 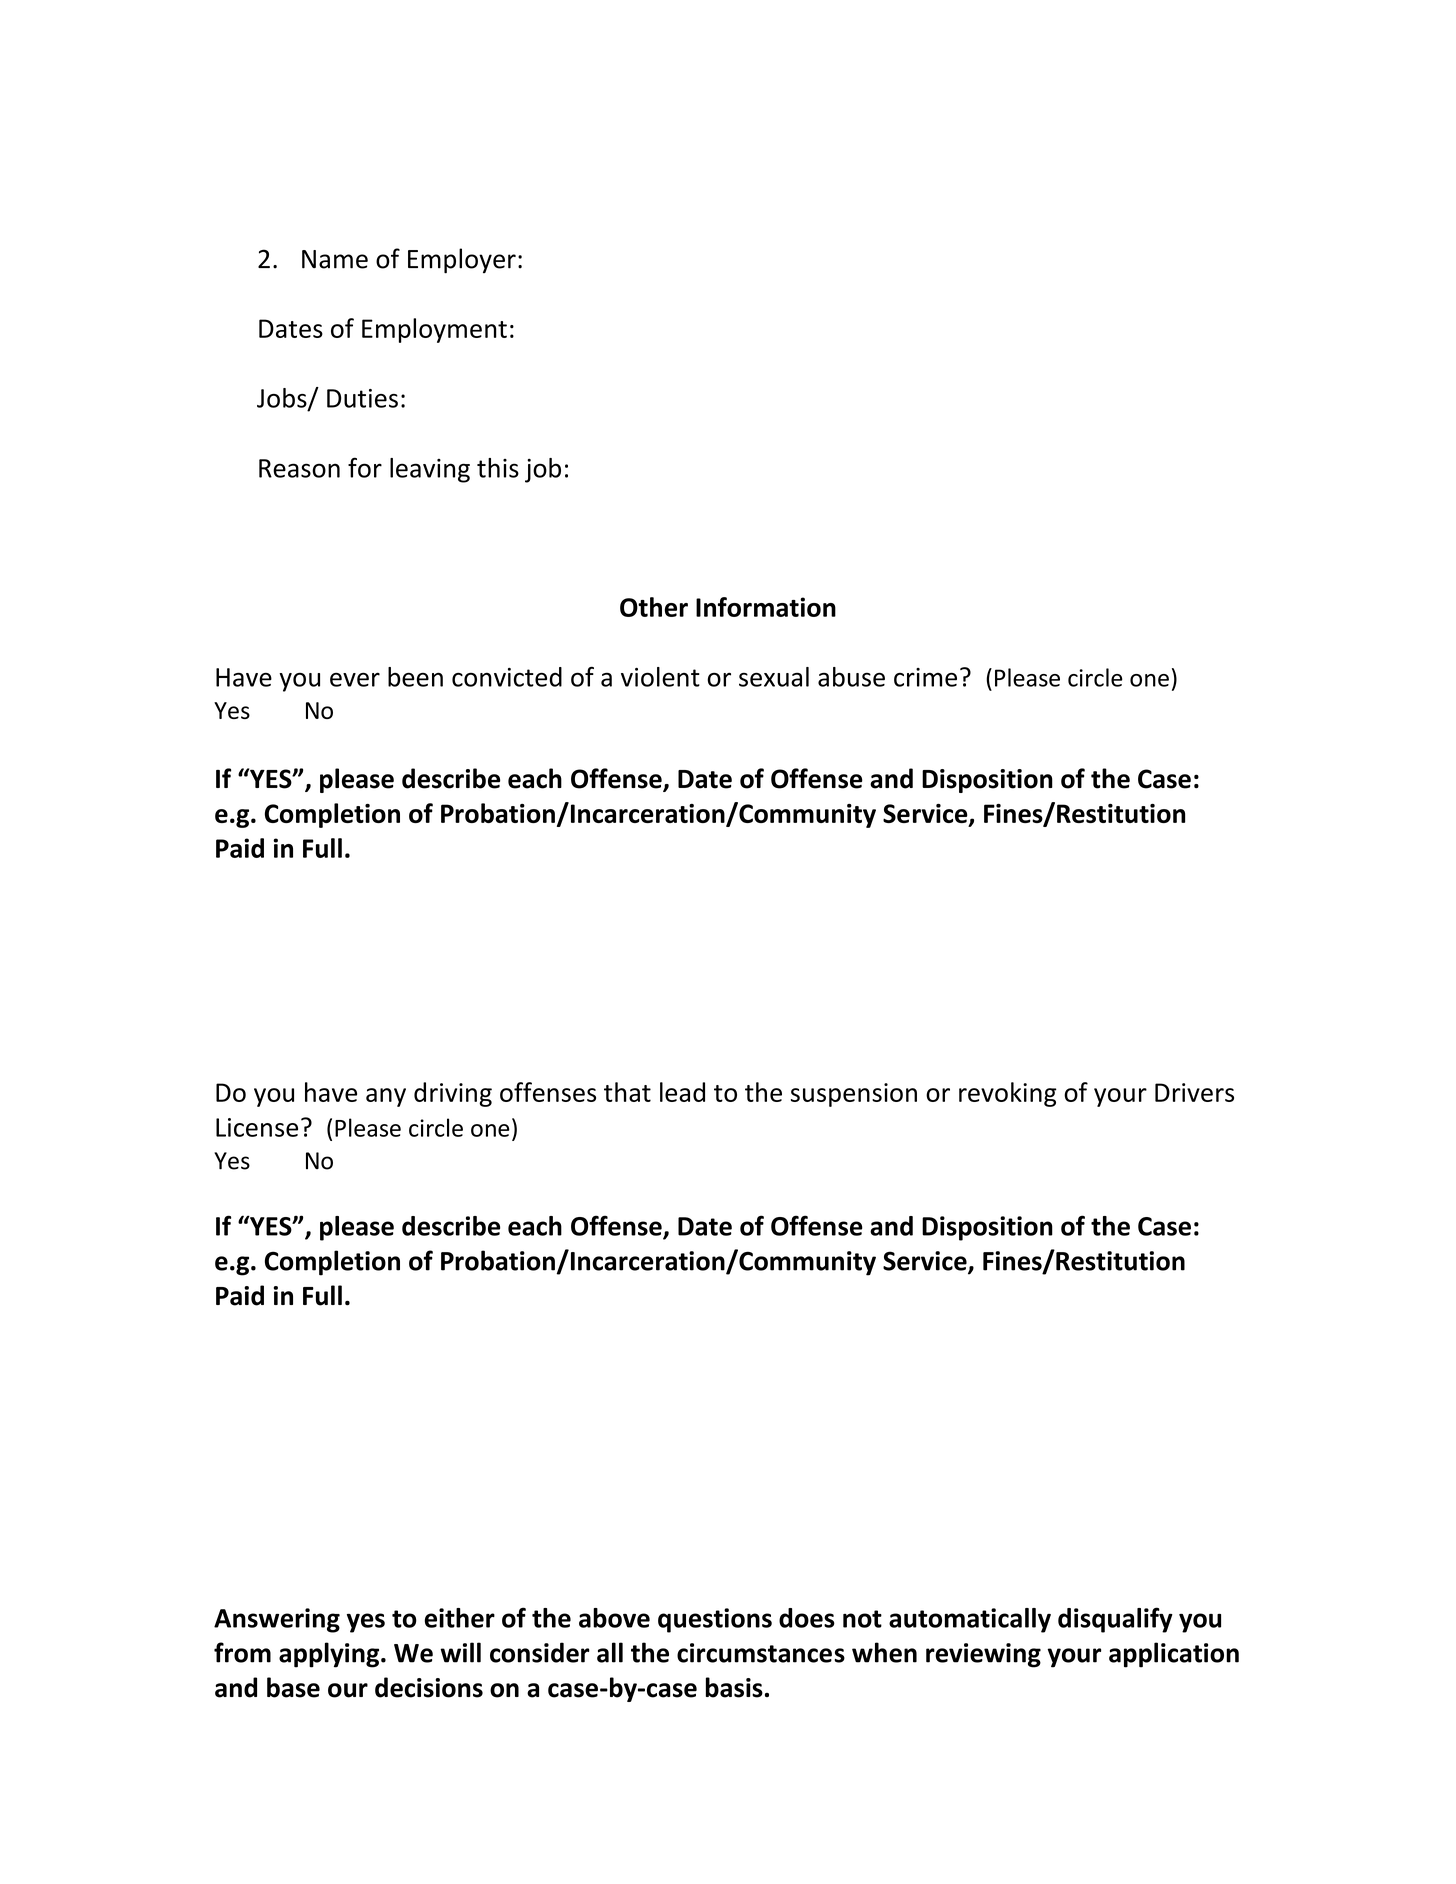 I want to click on lead, so click(x=682, y=1092).
